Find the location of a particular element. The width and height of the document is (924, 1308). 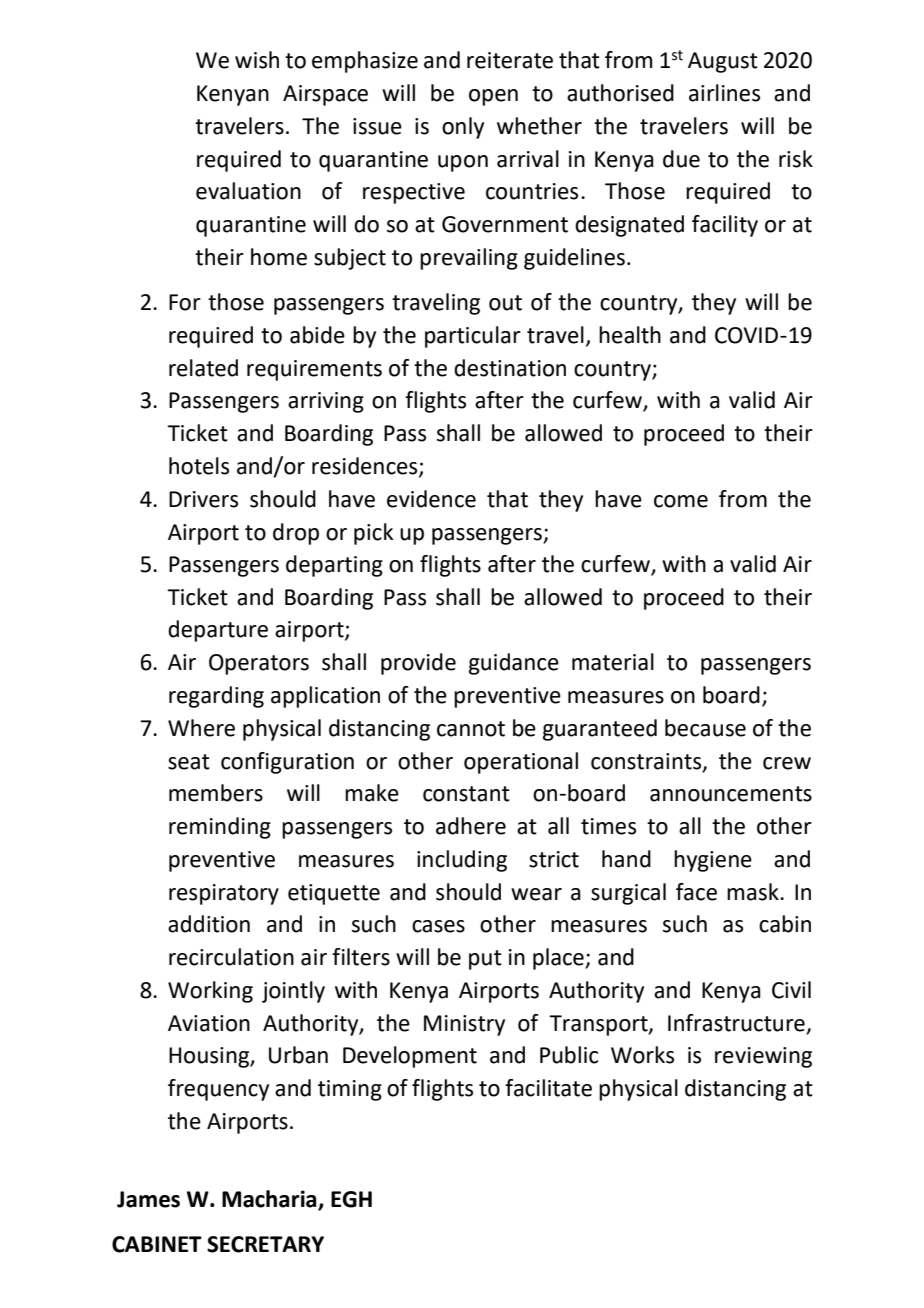

hygiene is located at coordinates (713, 861).
